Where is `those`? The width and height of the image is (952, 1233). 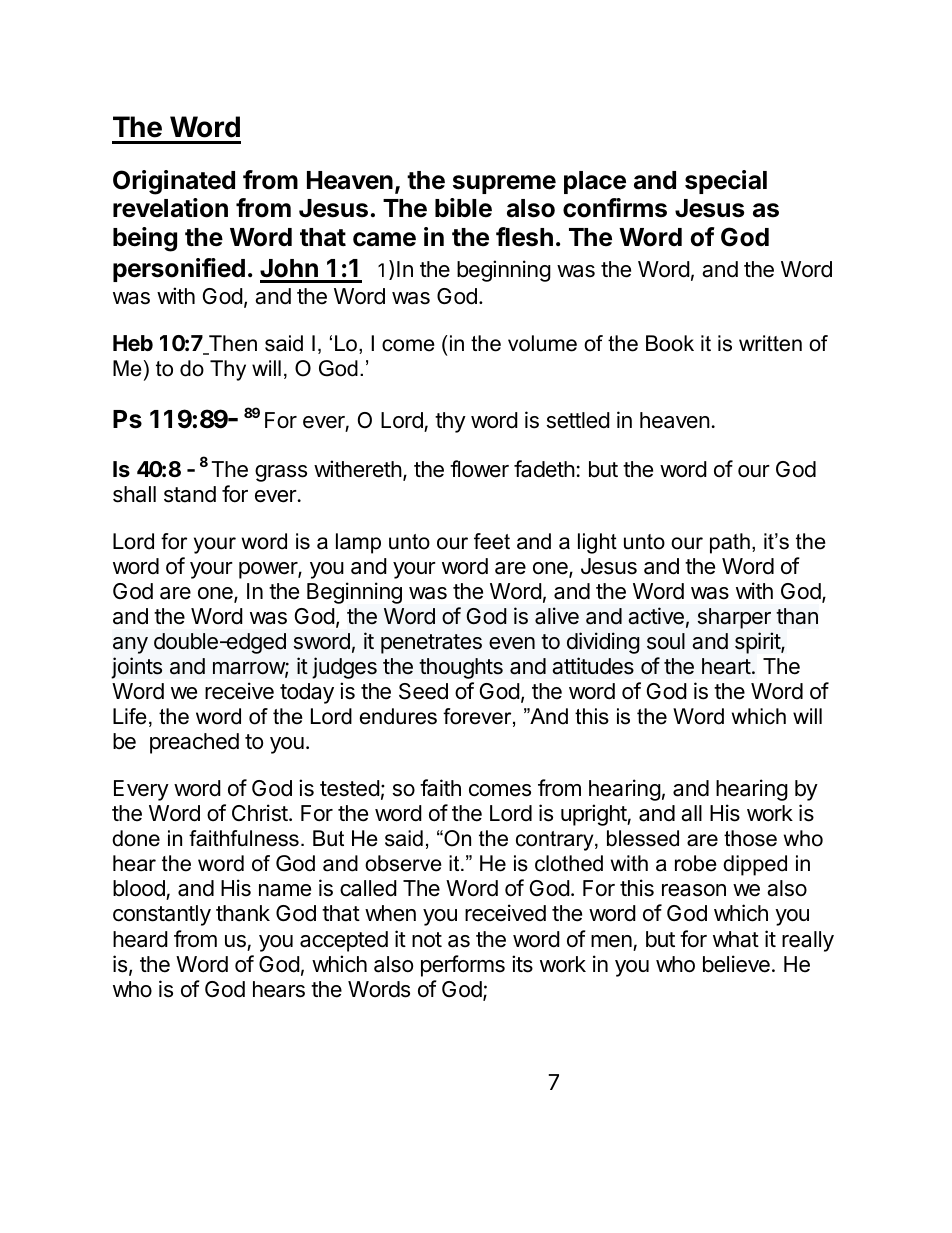
those is located at coordinates (750, 838).
